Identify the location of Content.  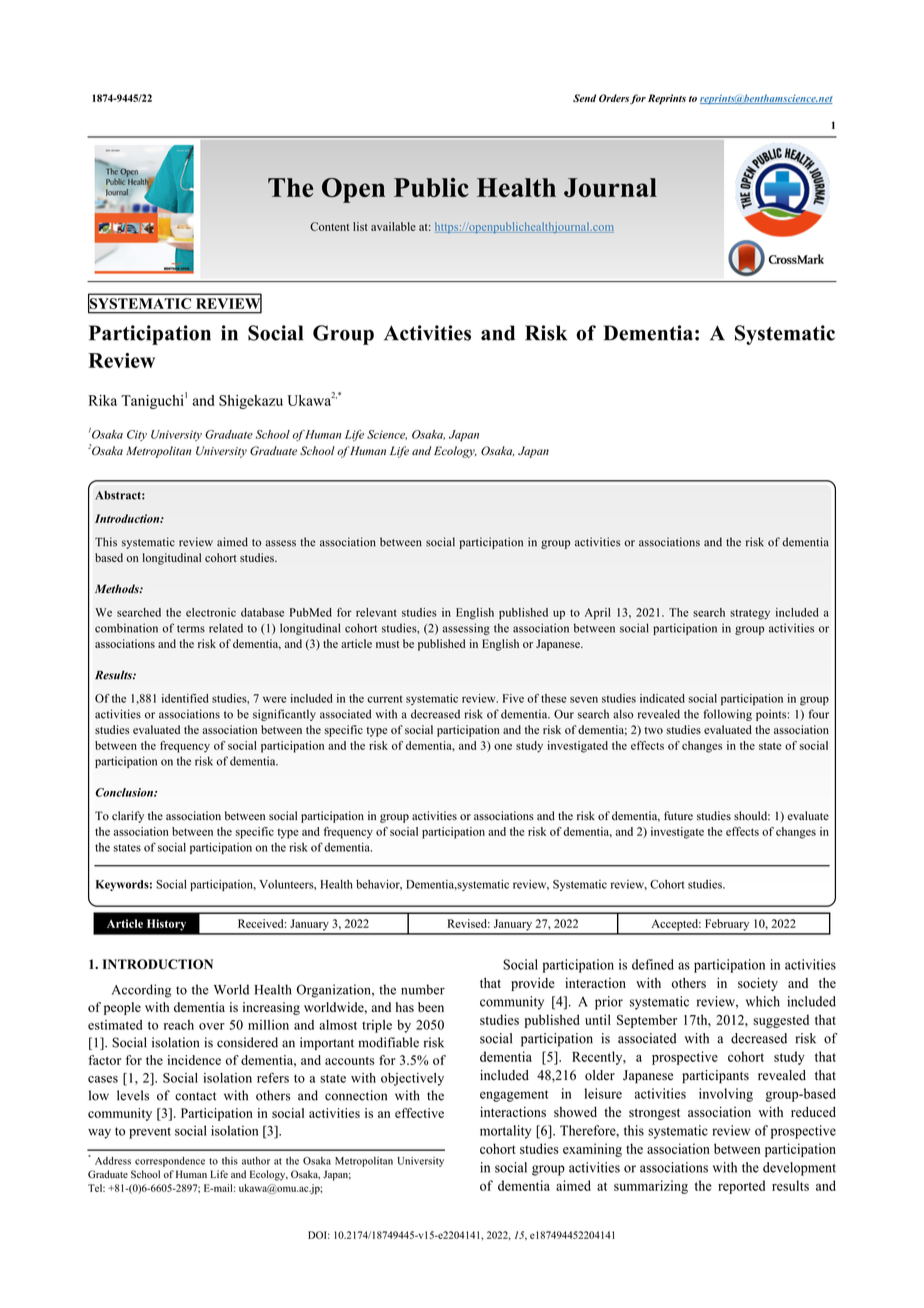
(329, 226).
